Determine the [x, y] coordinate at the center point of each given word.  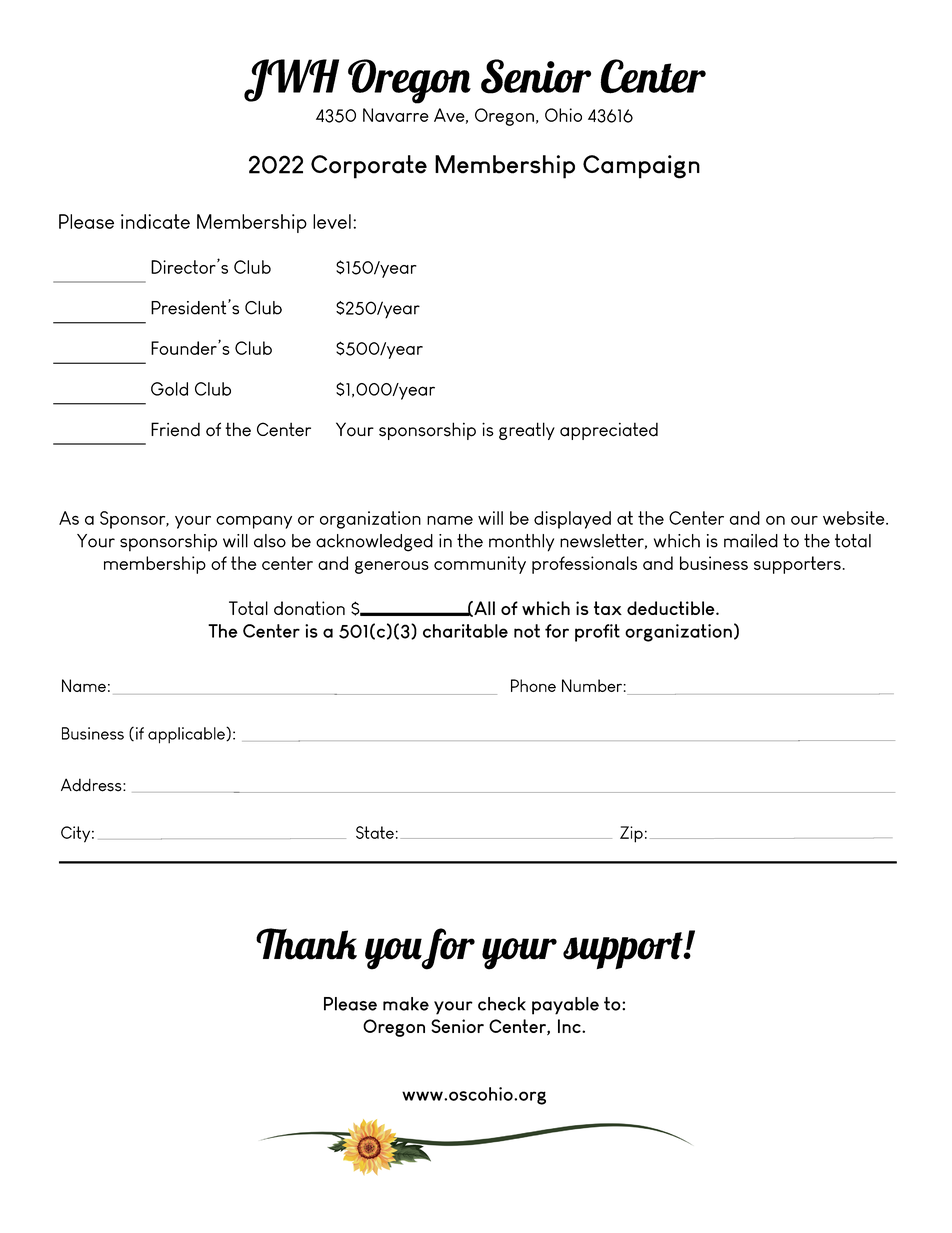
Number [592, 685]
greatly [527, 431]
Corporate [369, 167]
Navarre [396, 115]
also [270, 541]
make [406, 1004]
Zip [631, 834]
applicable [187, 735]
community [480, 565]
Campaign [641, 167]
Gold [169, 389]
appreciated [609, 431]
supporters [797, 565]
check [502, 1004]
